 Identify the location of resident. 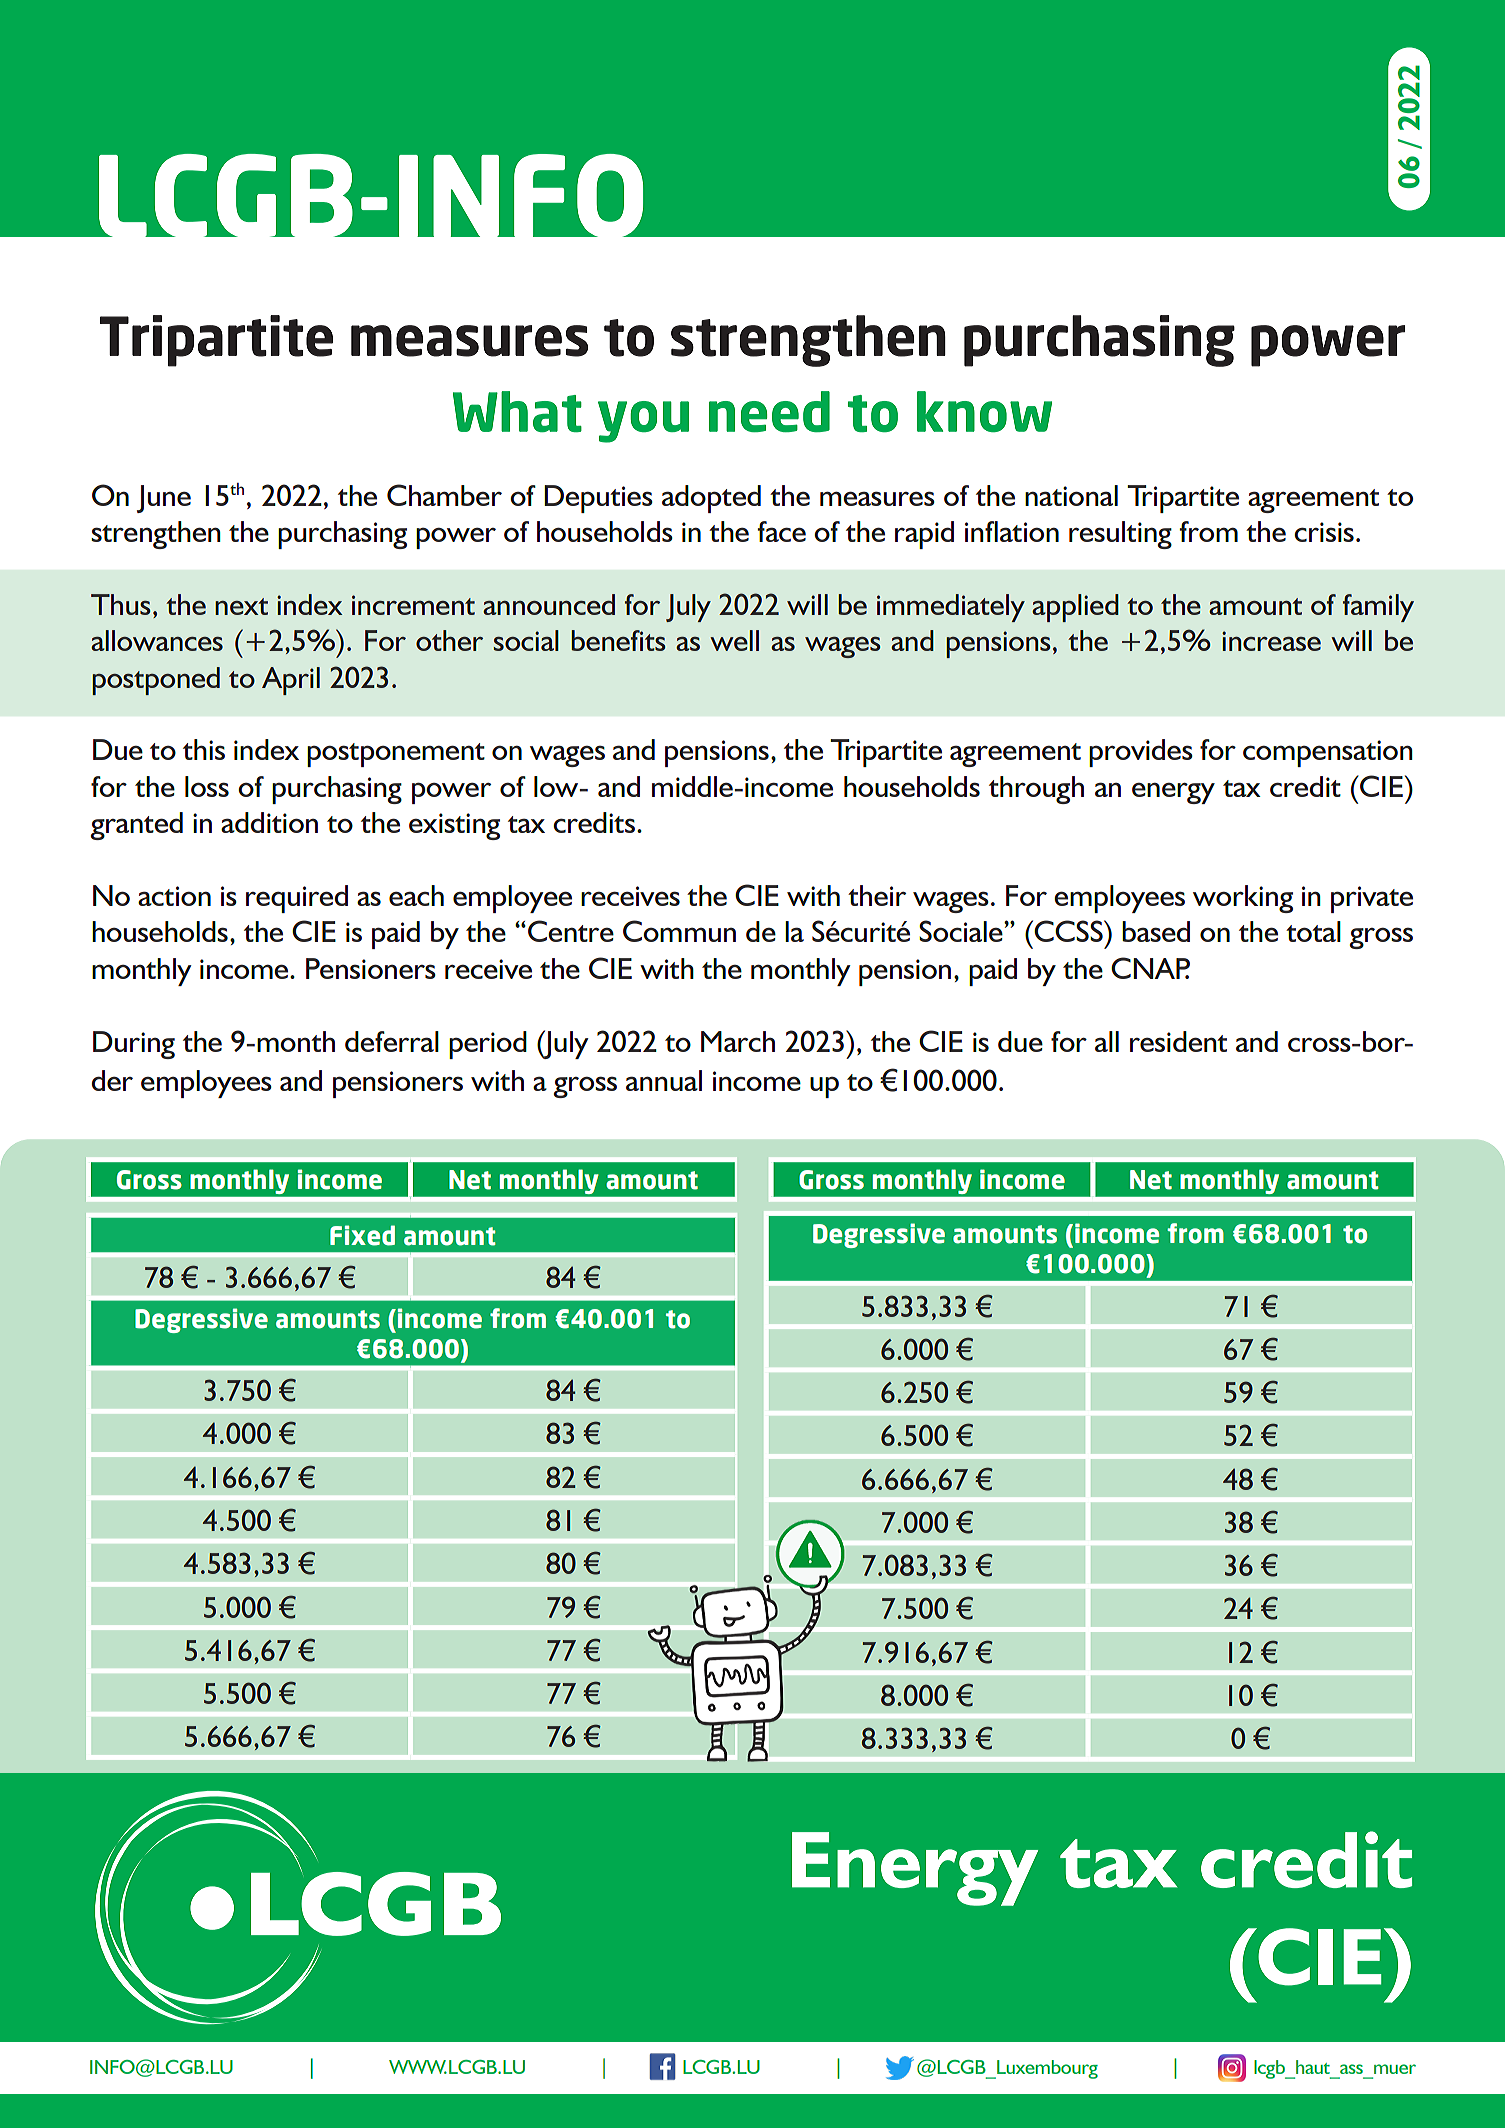
(1178, 1041).
